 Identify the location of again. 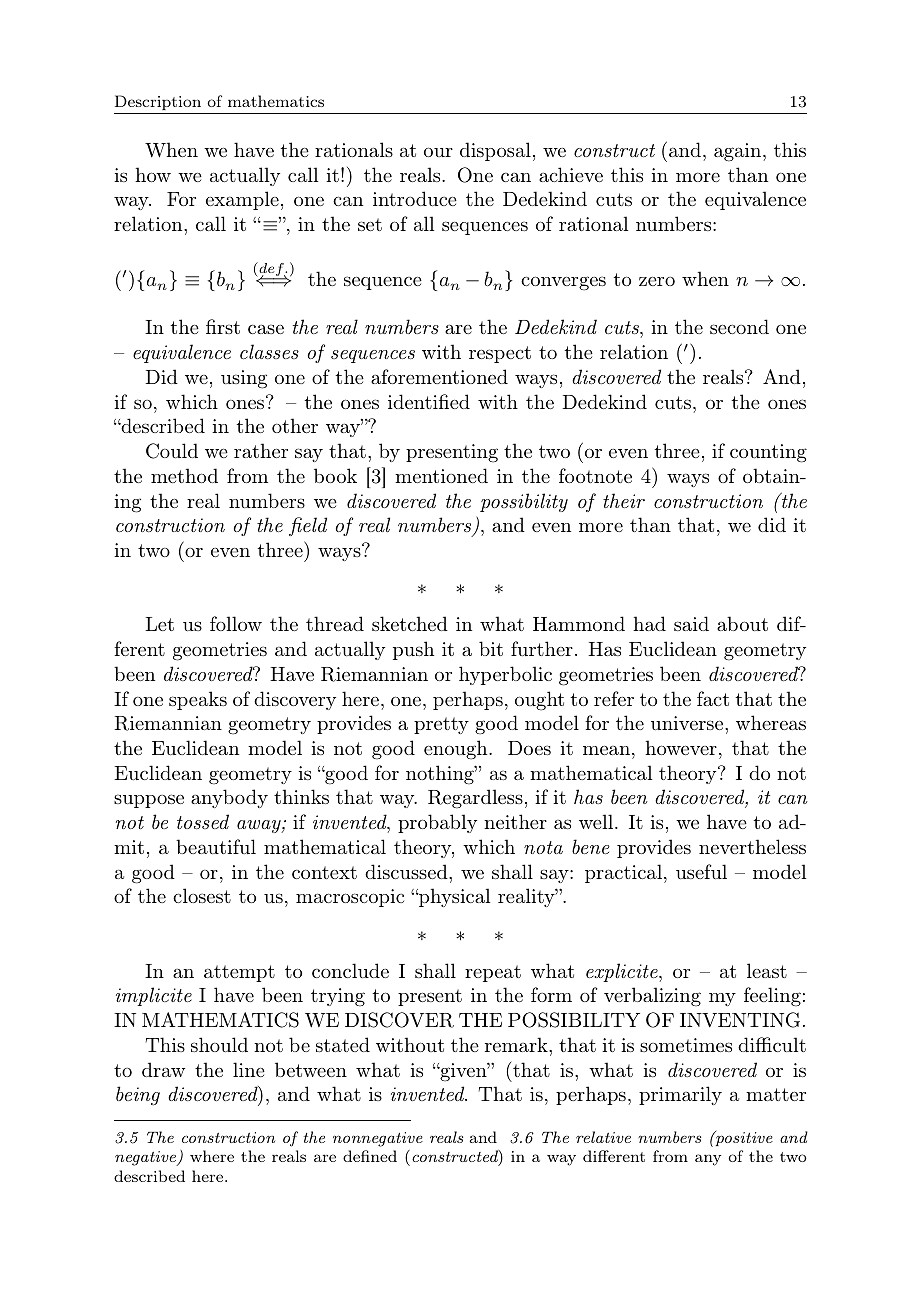
(739, 152).
